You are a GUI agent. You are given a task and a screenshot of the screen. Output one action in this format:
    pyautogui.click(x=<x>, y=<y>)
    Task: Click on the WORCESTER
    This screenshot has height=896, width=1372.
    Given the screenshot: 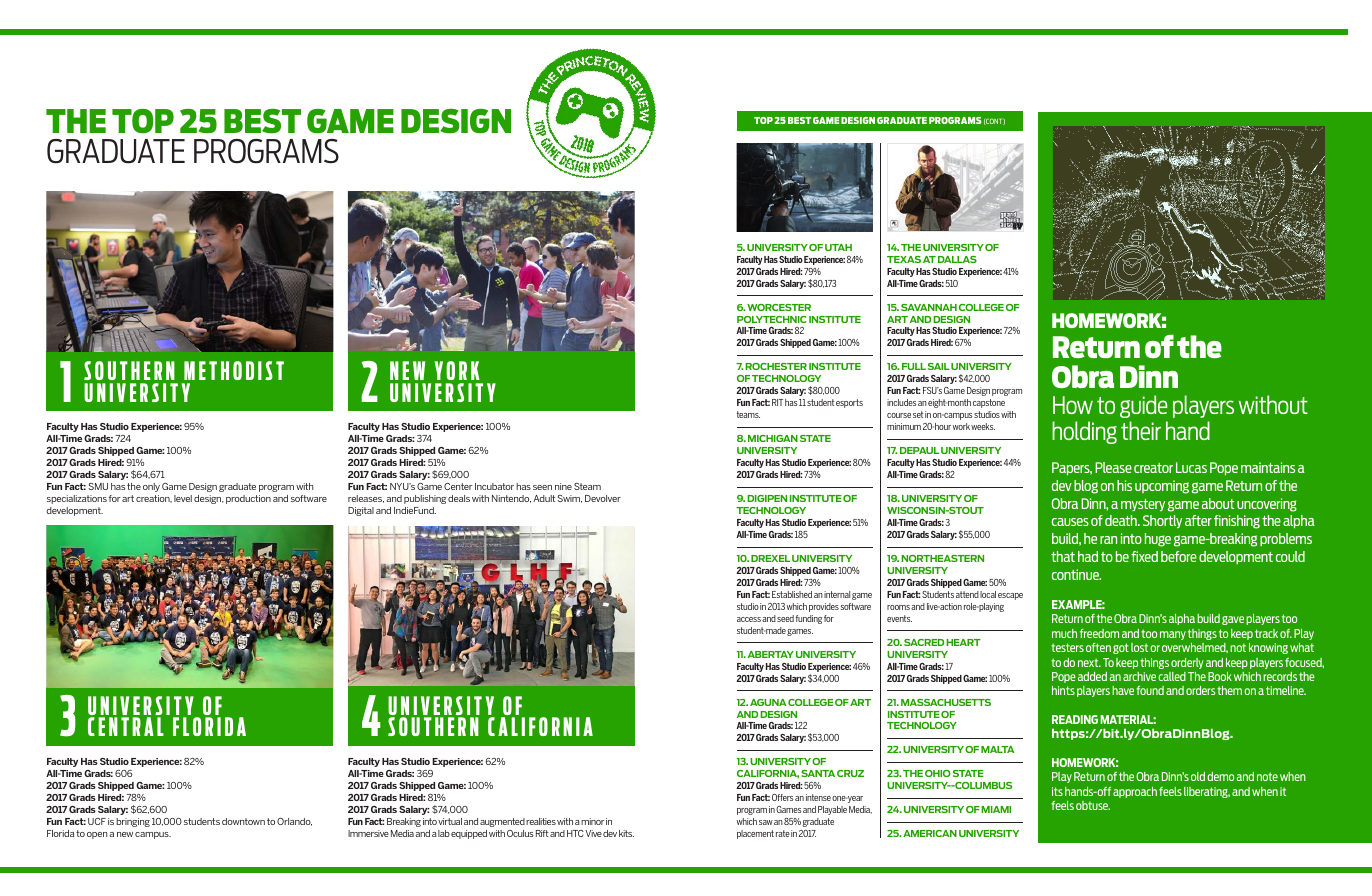 What is the action you would take?
    pyautogui.click(x=779, y=307)
